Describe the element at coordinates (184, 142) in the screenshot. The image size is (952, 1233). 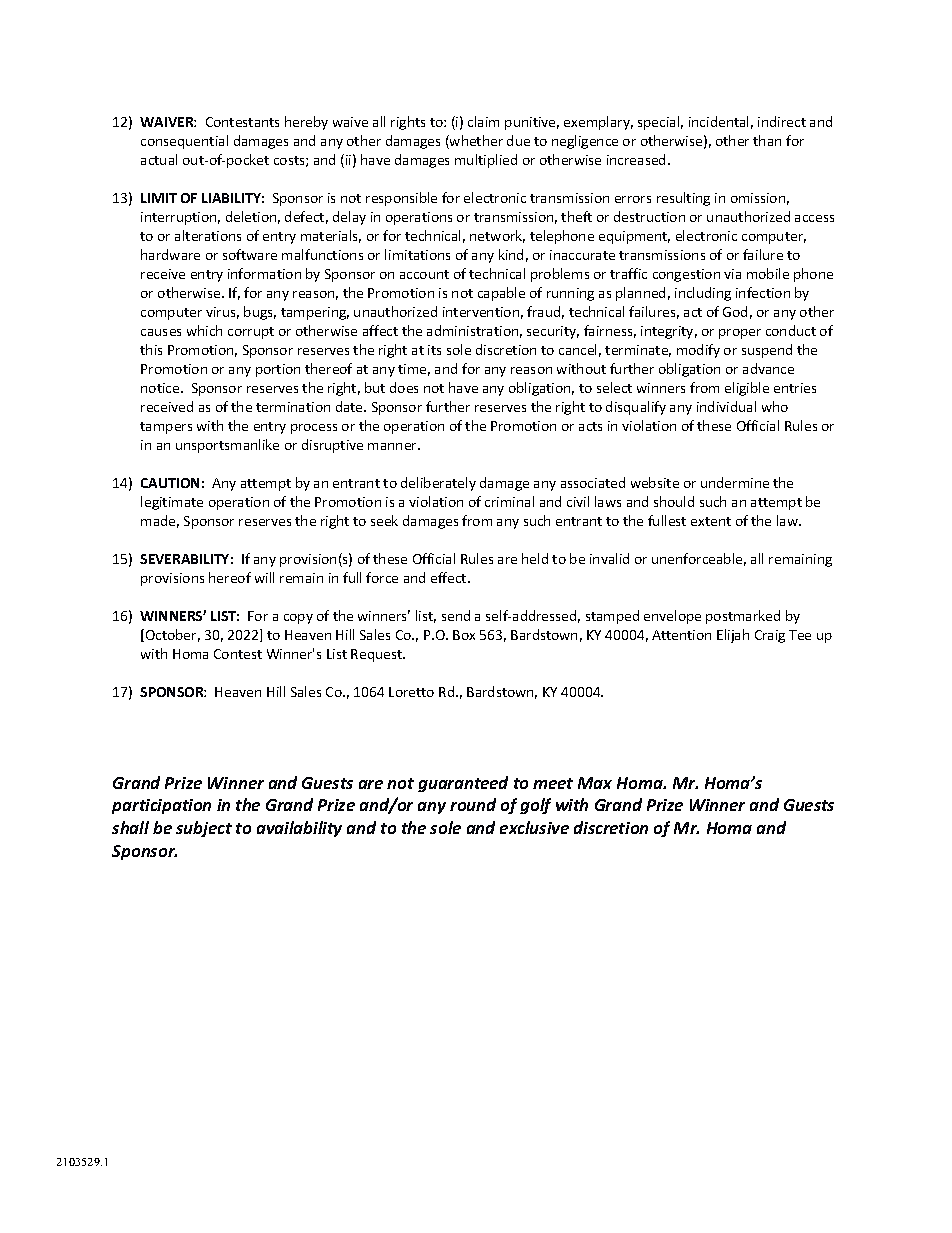
I see `consequential` at that location.
